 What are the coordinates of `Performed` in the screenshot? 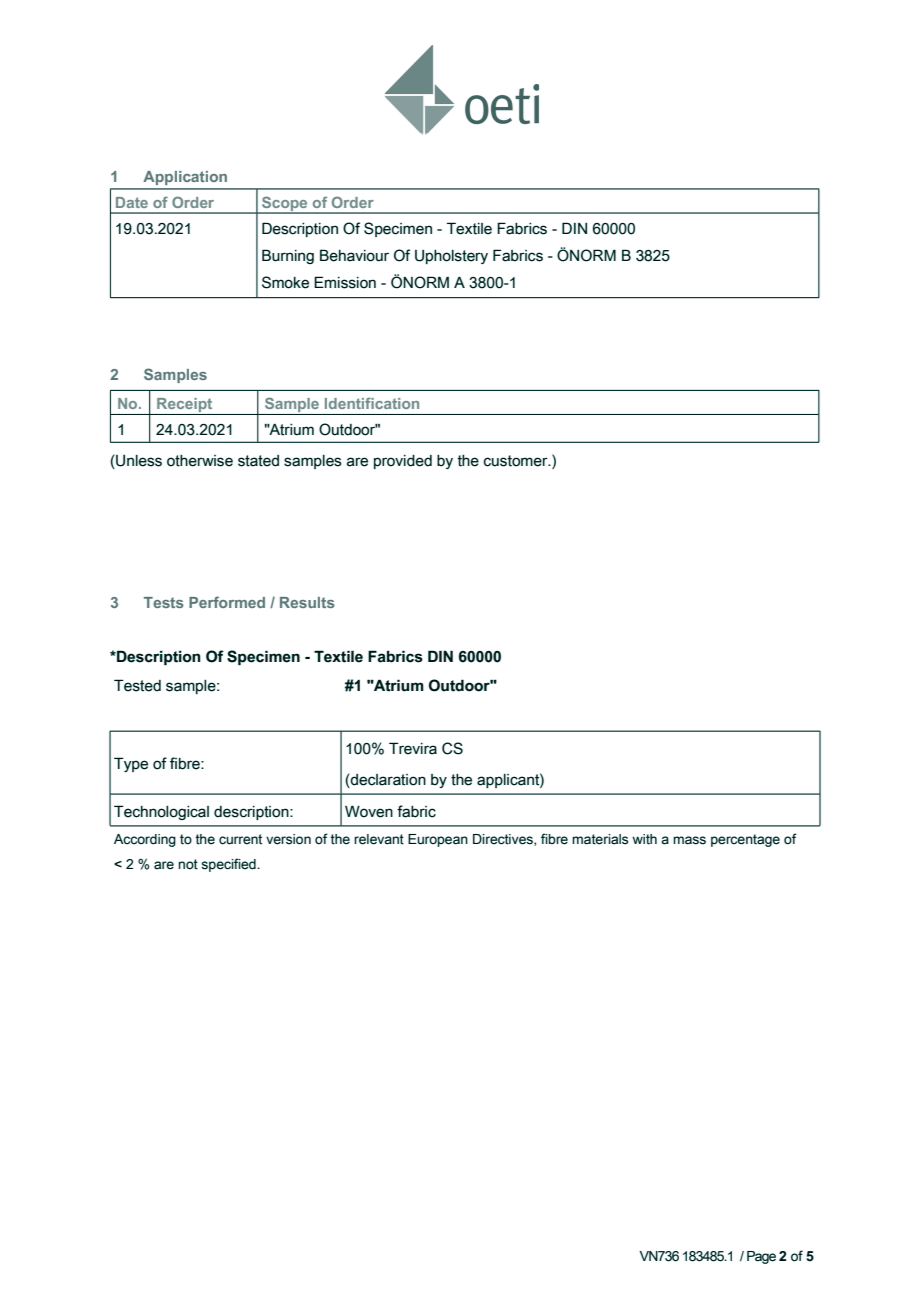 It's located at (227, 602).
